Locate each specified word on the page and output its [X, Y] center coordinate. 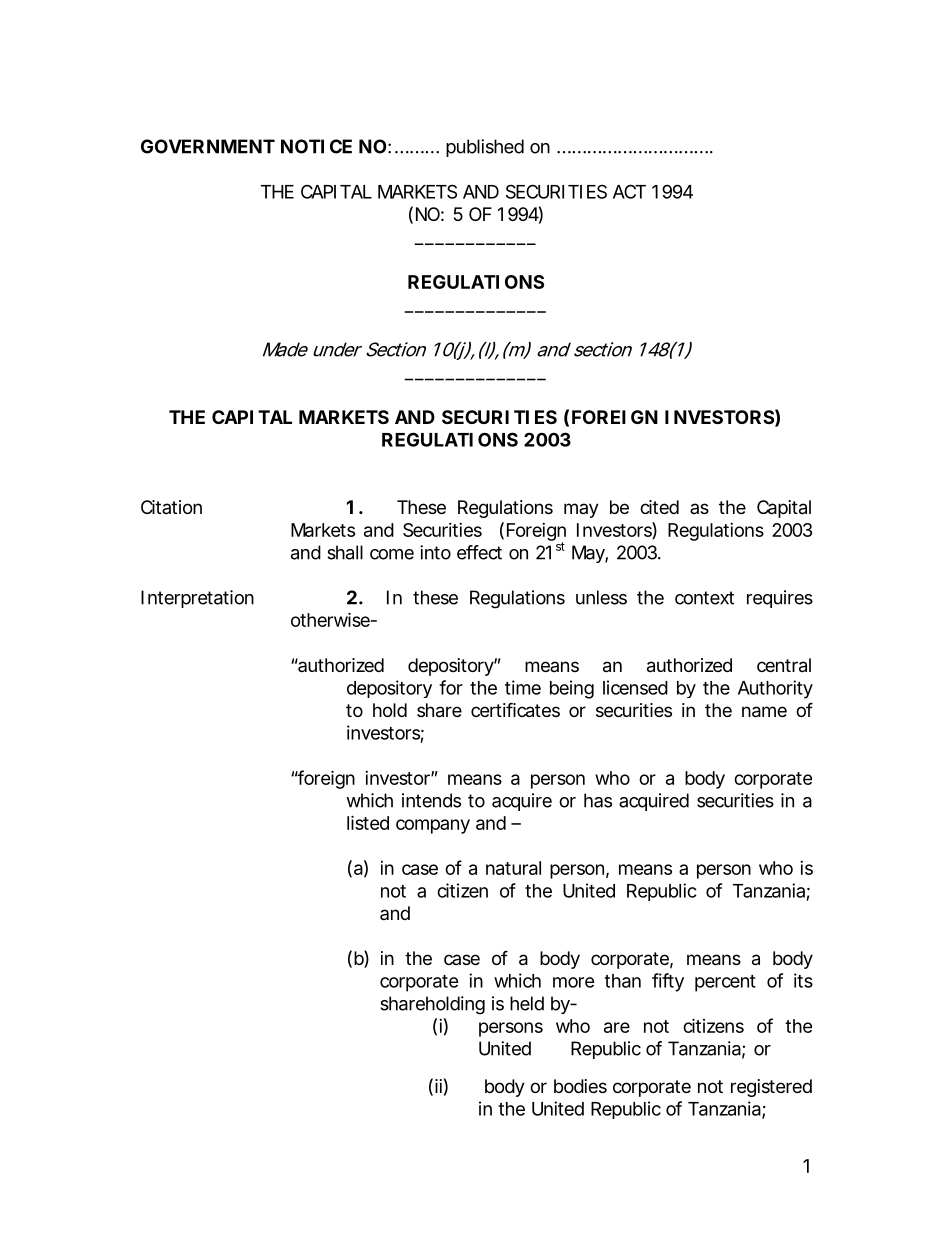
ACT [629, 191]
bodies [580, 1086]
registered [771, 1088]
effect [479, 552]
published [485, 148]
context [704, 598]
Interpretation [197, 599]
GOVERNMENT [208, 146]
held [527, 1003]
